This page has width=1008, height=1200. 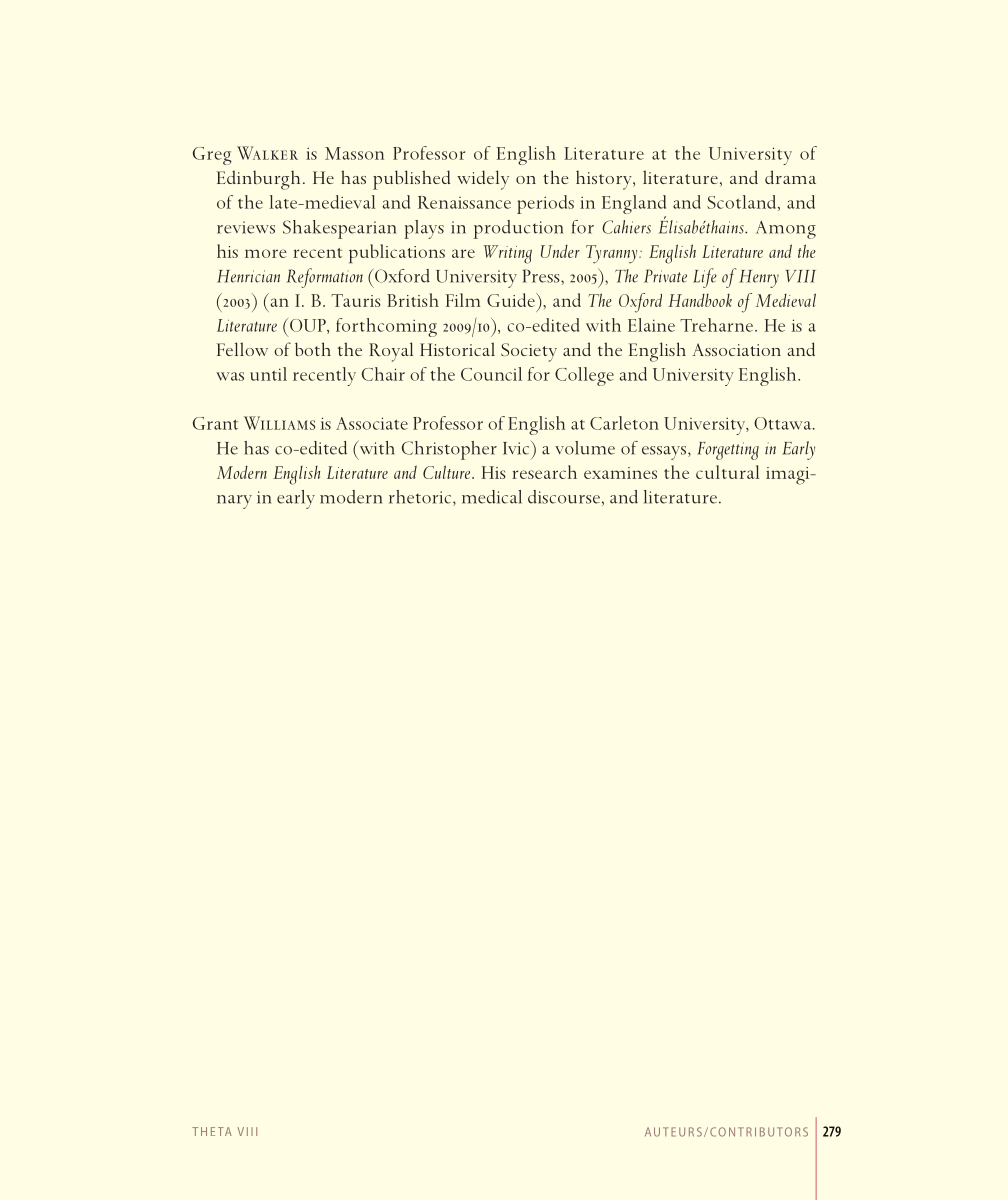 I want to click on drama, so click(x=790, y=177).
